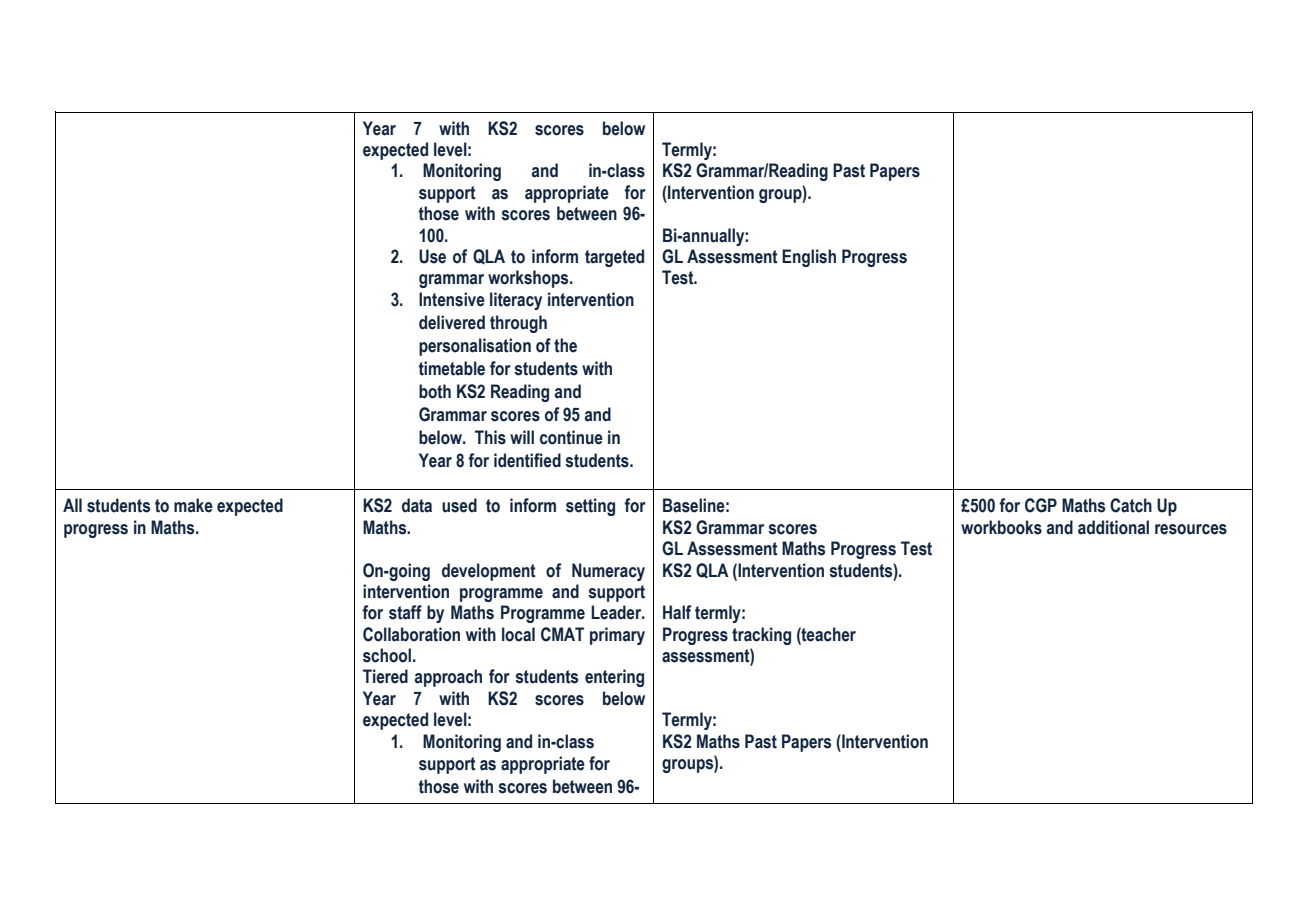  What do you see at coordinates (809, 258) in the document?
I see `English` at bounding box center [809, 258].
